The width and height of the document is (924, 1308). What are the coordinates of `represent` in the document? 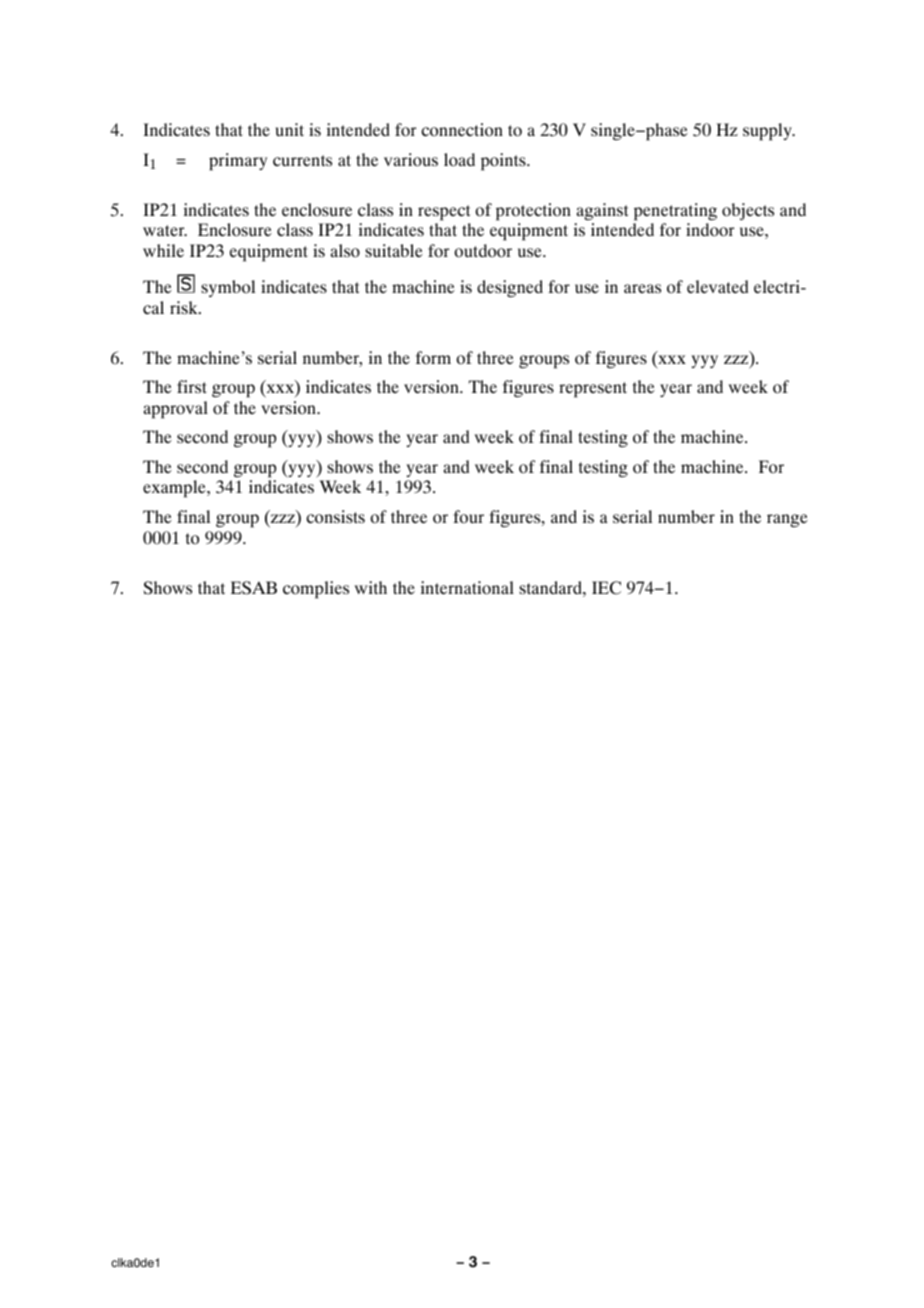 It's located at (593, 390).
